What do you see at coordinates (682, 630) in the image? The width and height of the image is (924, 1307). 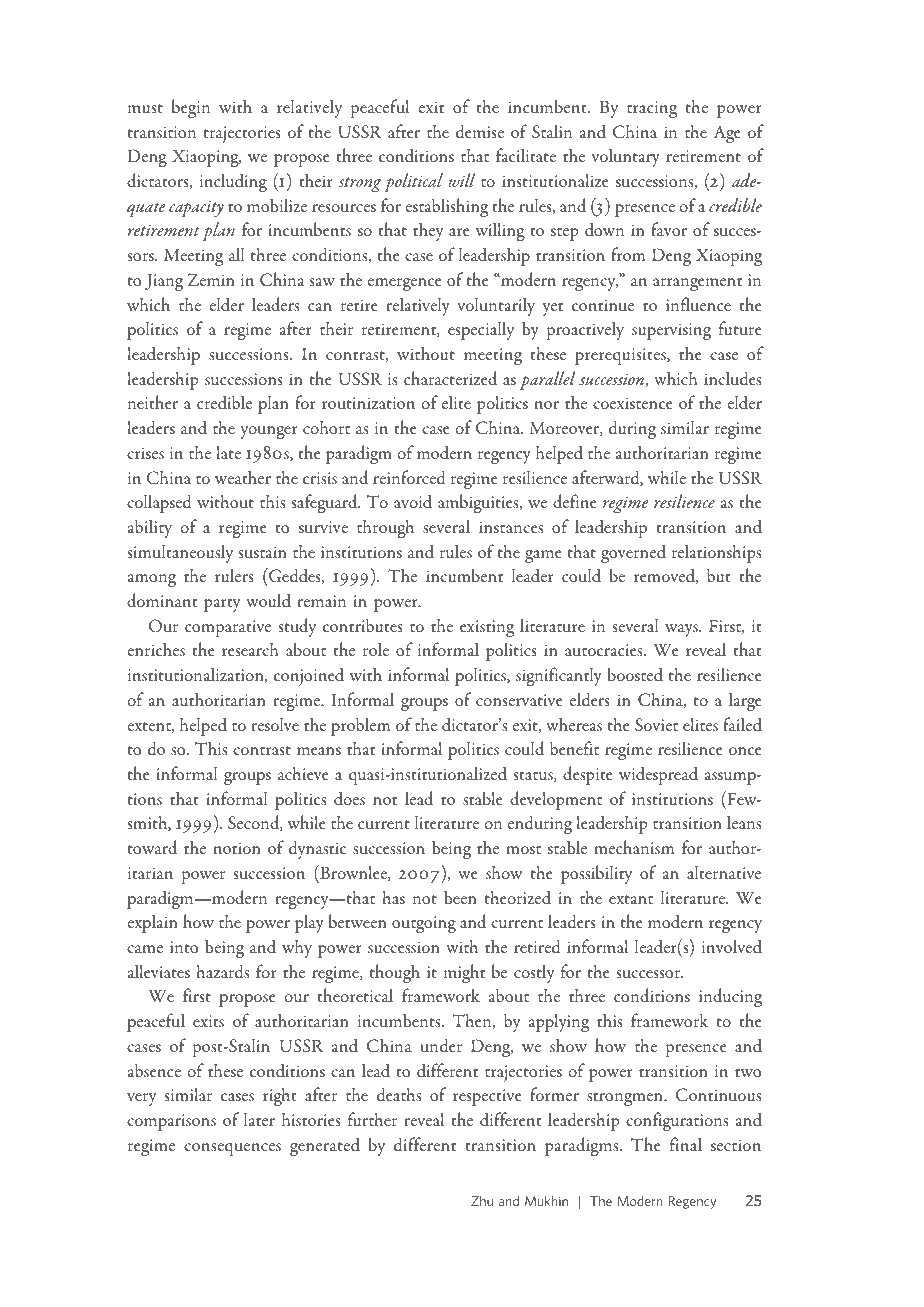 I see `ways` at bounding box center [682, 630].
